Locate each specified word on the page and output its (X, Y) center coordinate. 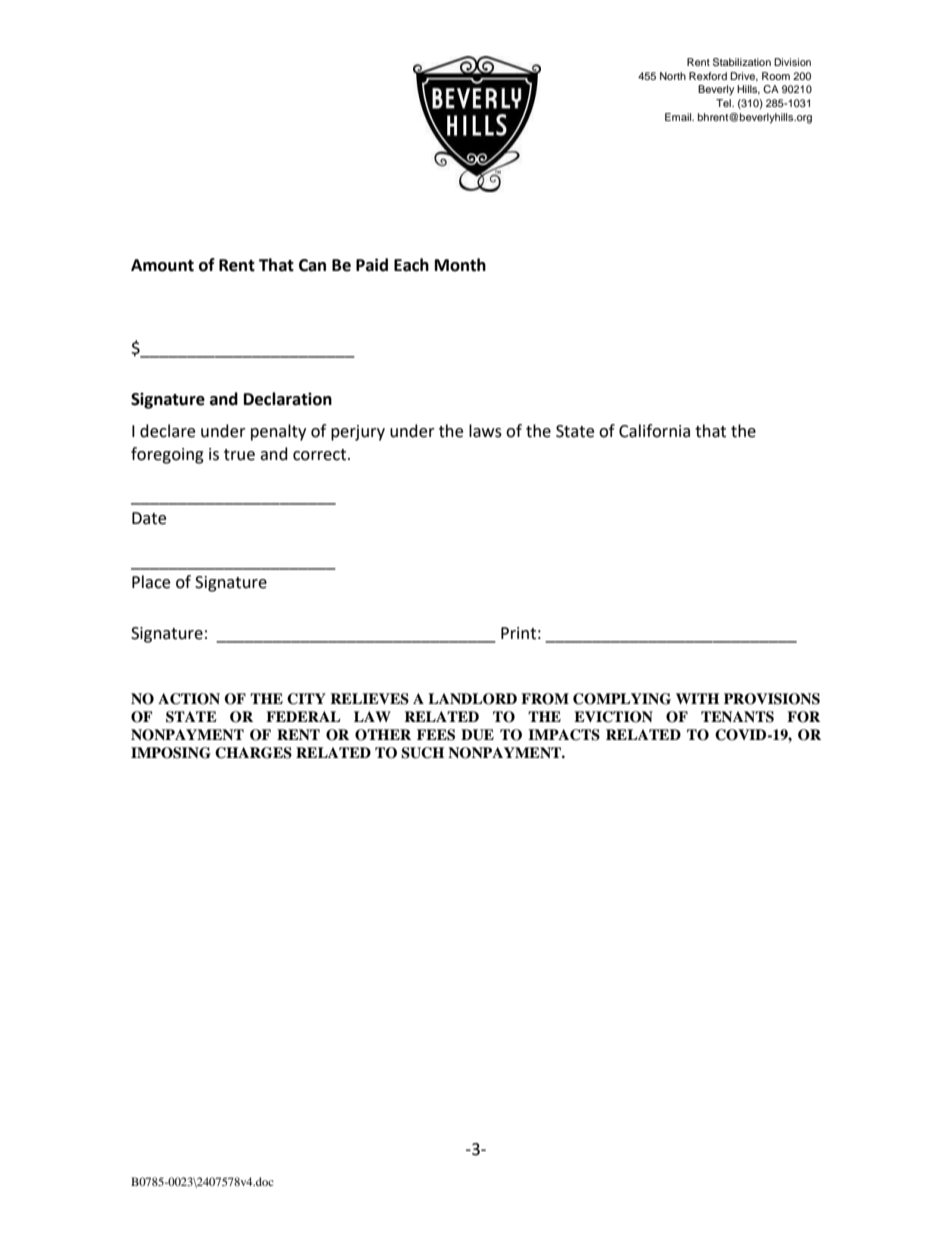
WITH (697, 698)
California (654, 431)
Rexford (708, 76)
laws (485, 431)
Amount (162, 265)
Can (312, 265)
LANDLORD (472, 699)
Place (151, 582)
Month (460, 265)
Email (679, 117)
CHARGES (253, 753)
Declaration (288, 399)
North (673, 76)
